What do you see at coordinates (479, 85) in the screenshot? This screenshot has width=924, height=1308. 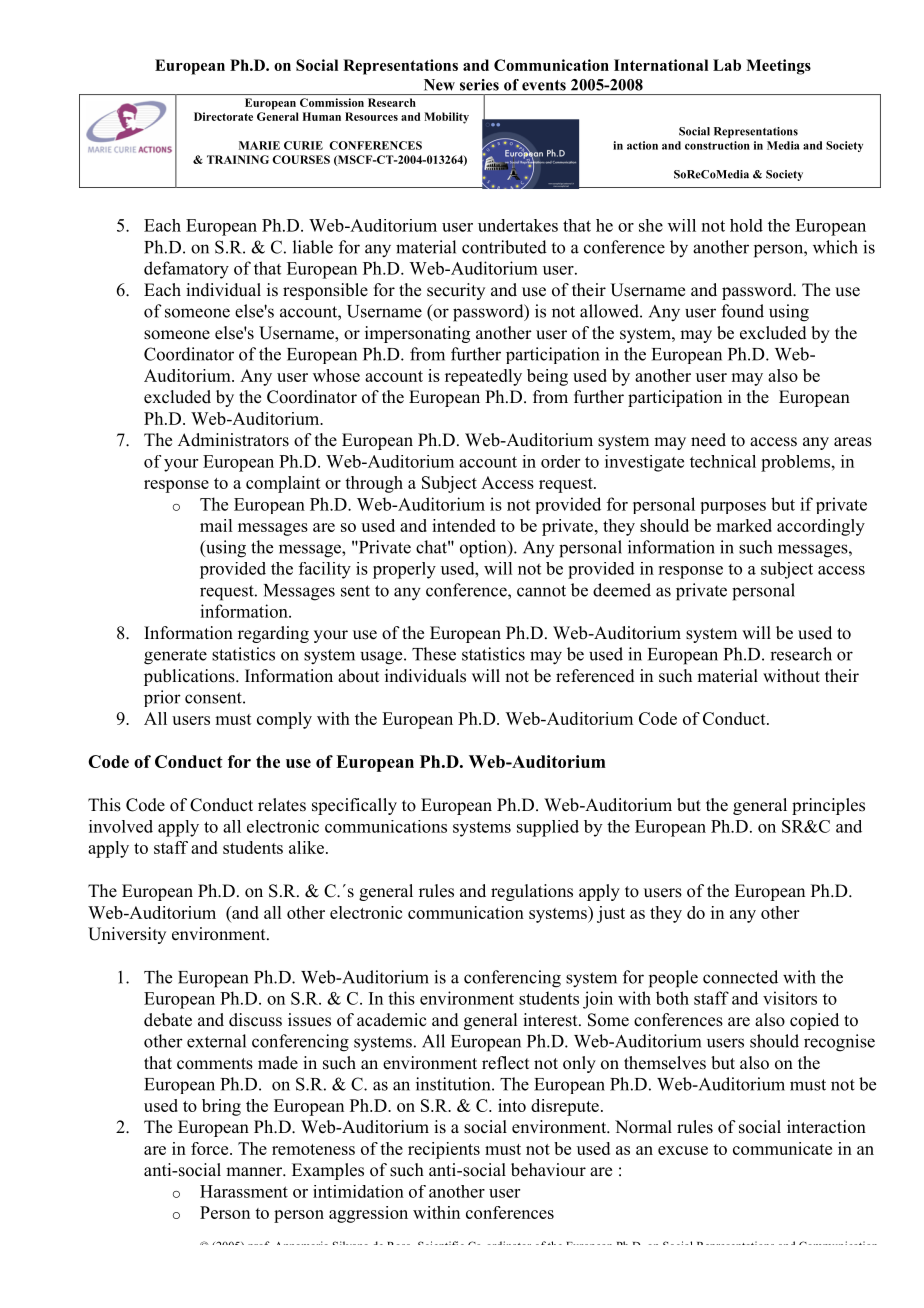 I see `series` at bounding box center [479, 85].
